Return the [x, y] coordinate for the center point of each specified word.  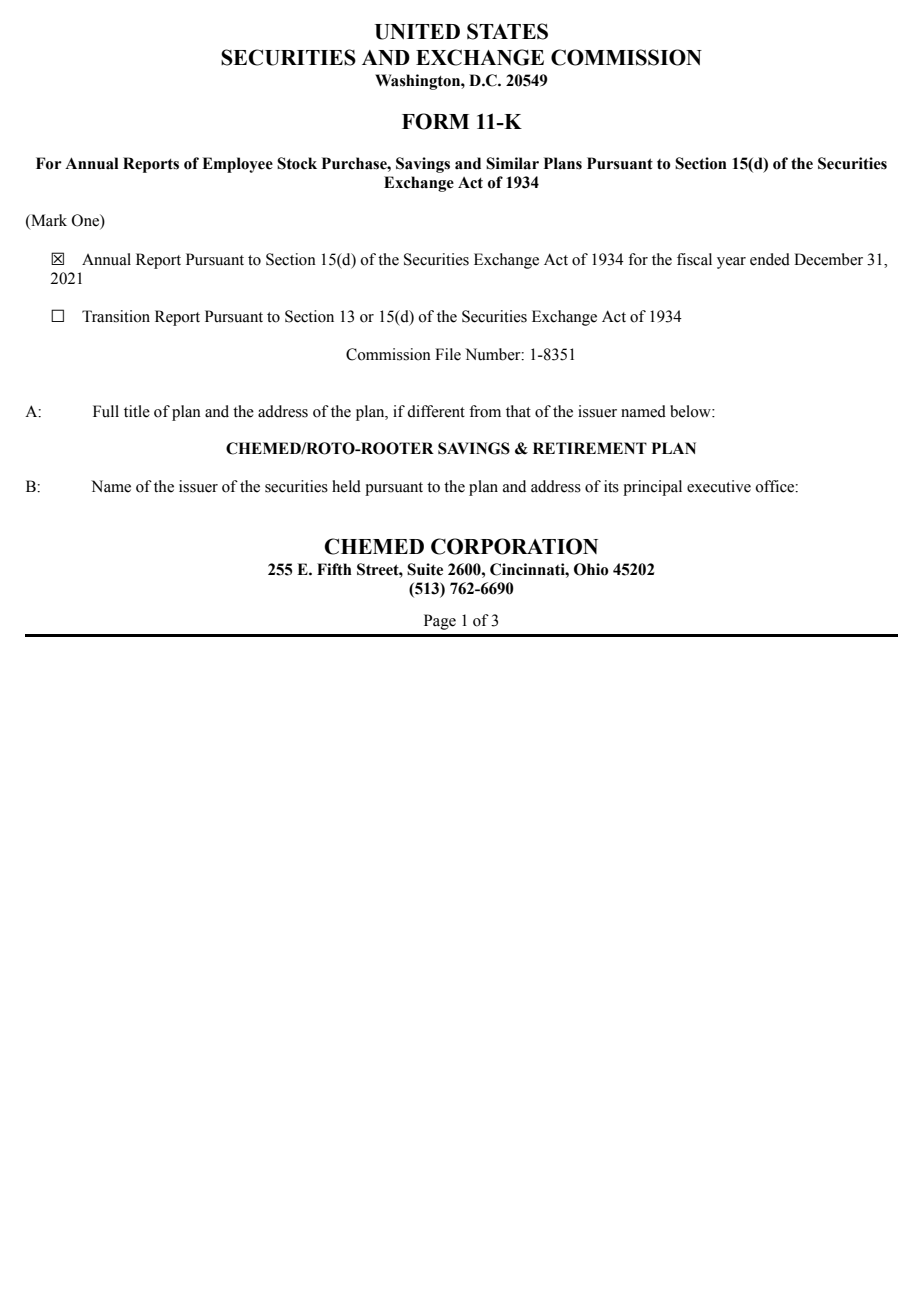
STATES [507, 31]
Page [440, 622]
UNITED [417, 32]
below [691, 411]
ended [770, 259]
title [137, 411]
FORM [435, 121]
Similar [512, 163]
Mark [48, 220]
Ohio [591, 569]
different [436, 411]
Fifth [334, 569]
